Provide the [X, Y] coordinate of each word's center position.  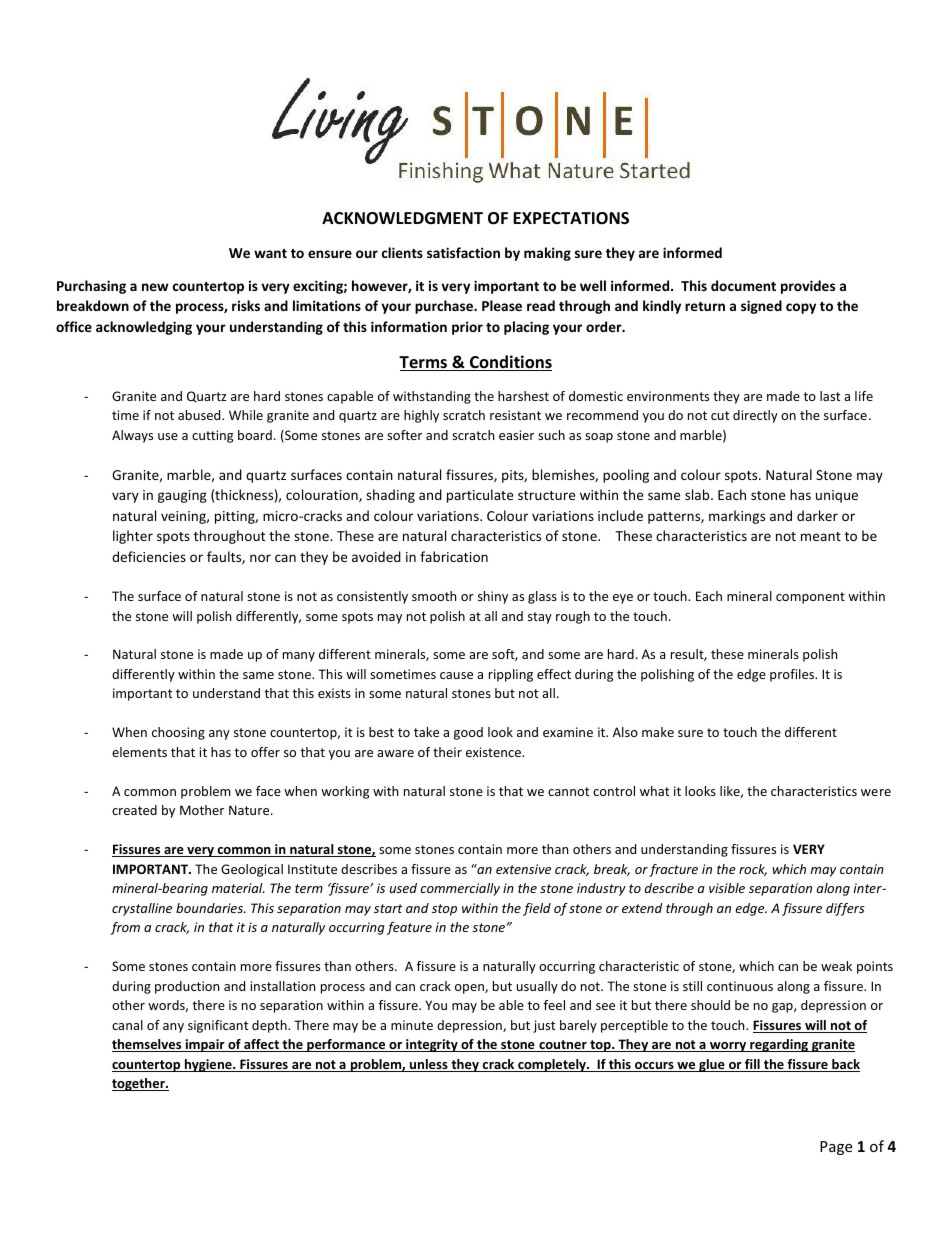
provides [808, 287]
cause [456, 675]
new [155, 287]
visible [727, 888]
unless [429, 1065]
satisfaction [463, 252]
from [125, 928]
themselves [148, 1045]
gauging [182, 496]
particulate [480, 496]
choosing [178, 733]
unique [837, 496]
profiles [793, 675]
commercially [460, 889]
